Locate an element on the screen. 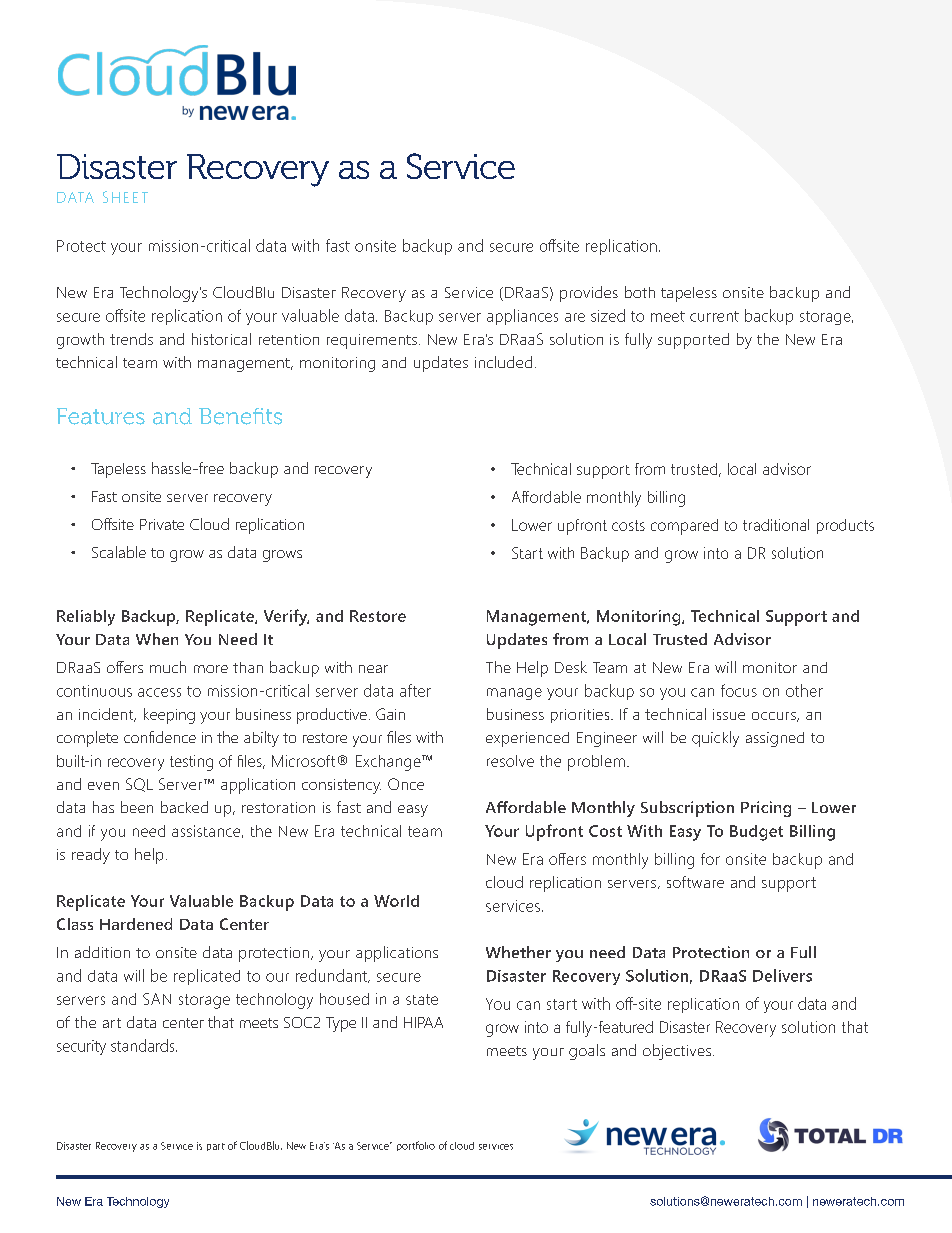  software is located at coordinates (695, 882).
